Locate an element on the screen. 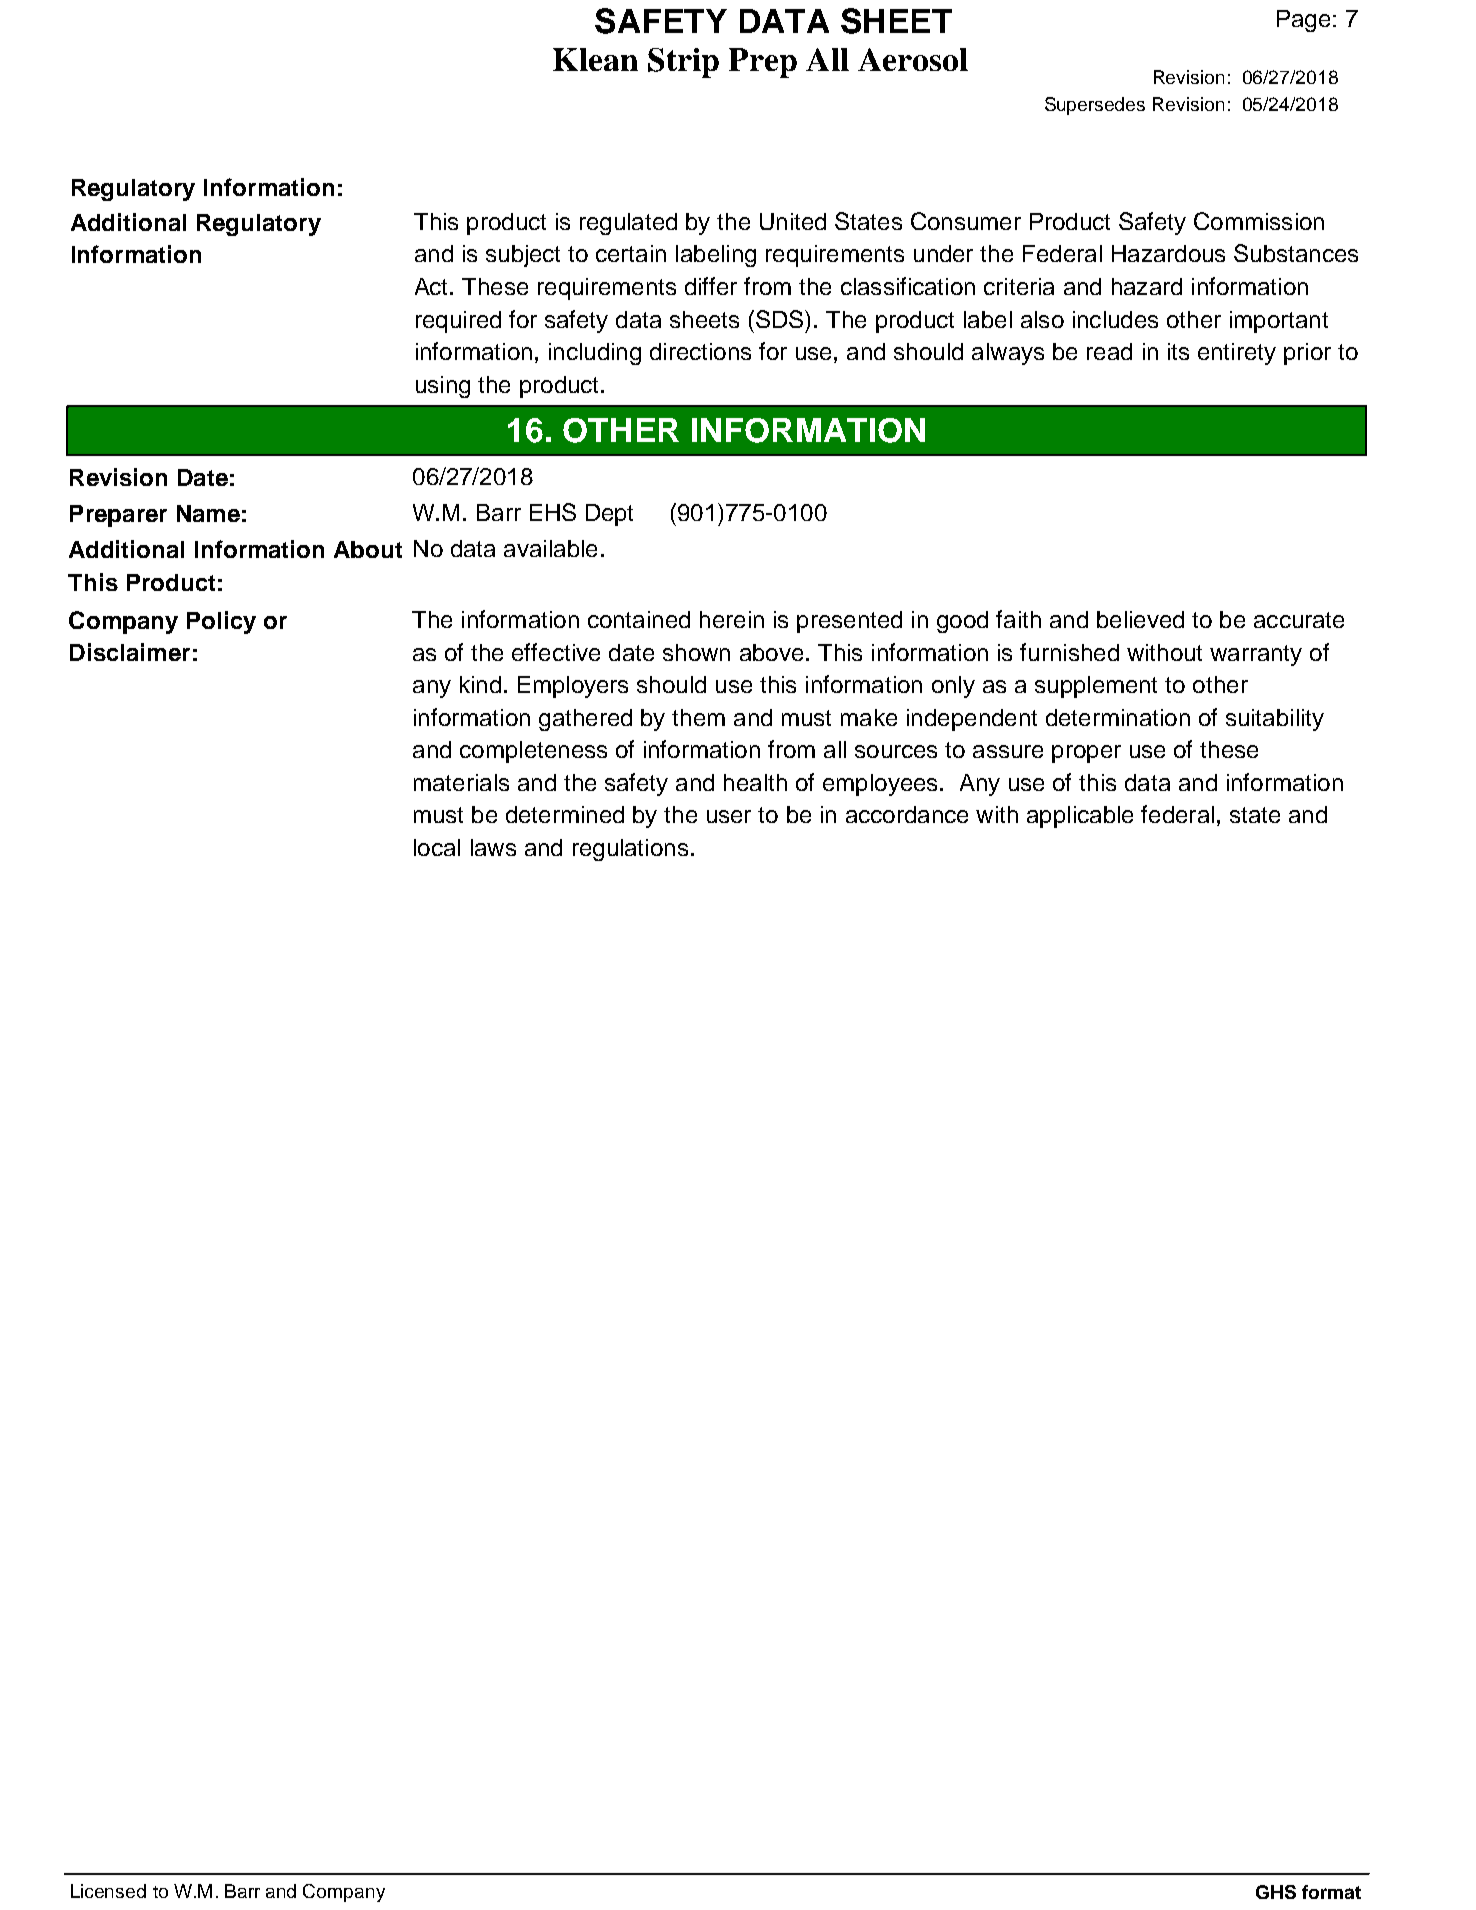 This screenshot has width=1476, height=1910. GHS is located at coordinates (1276, 1892).
